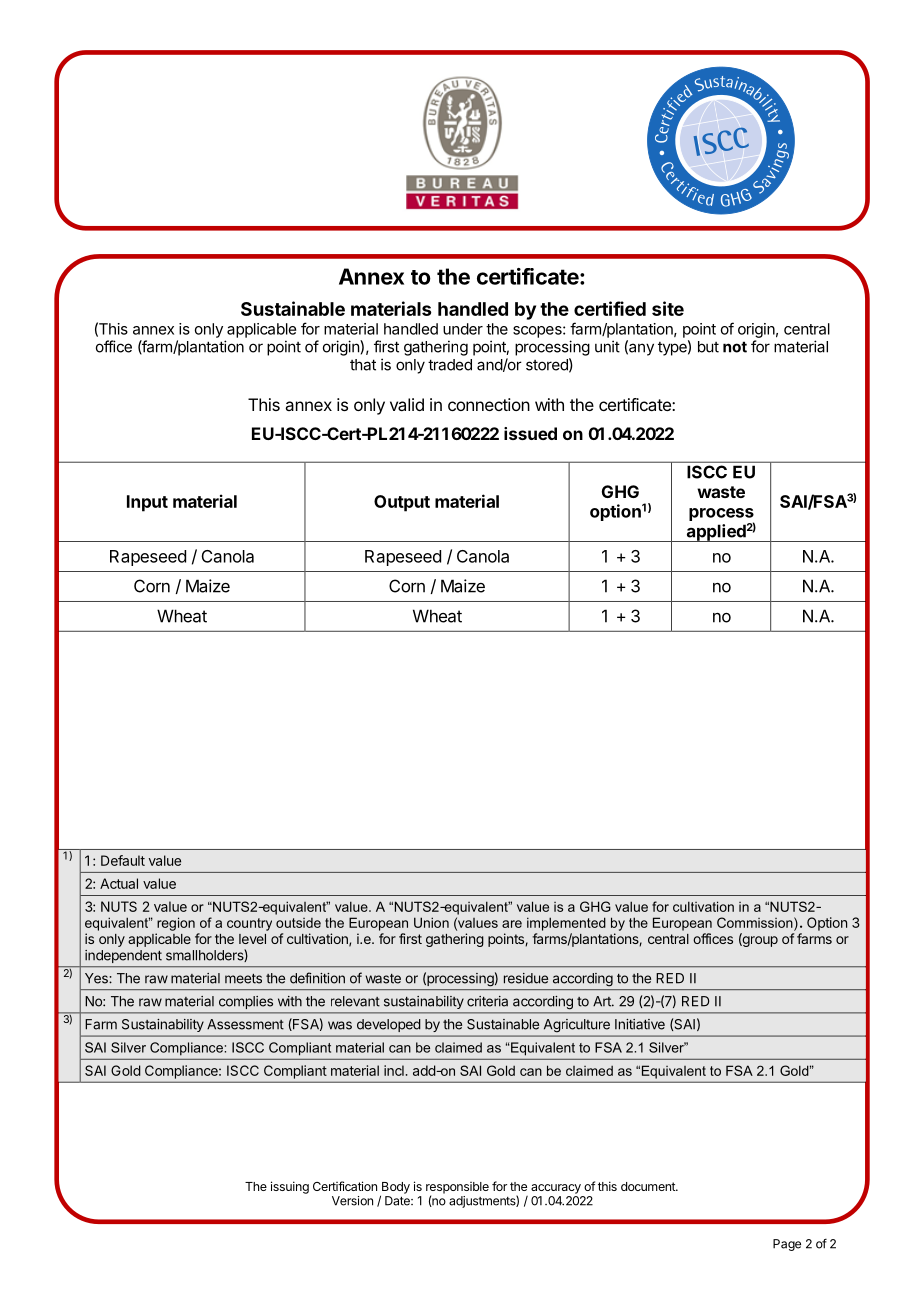  I want to click on but, so click(708, 347).
